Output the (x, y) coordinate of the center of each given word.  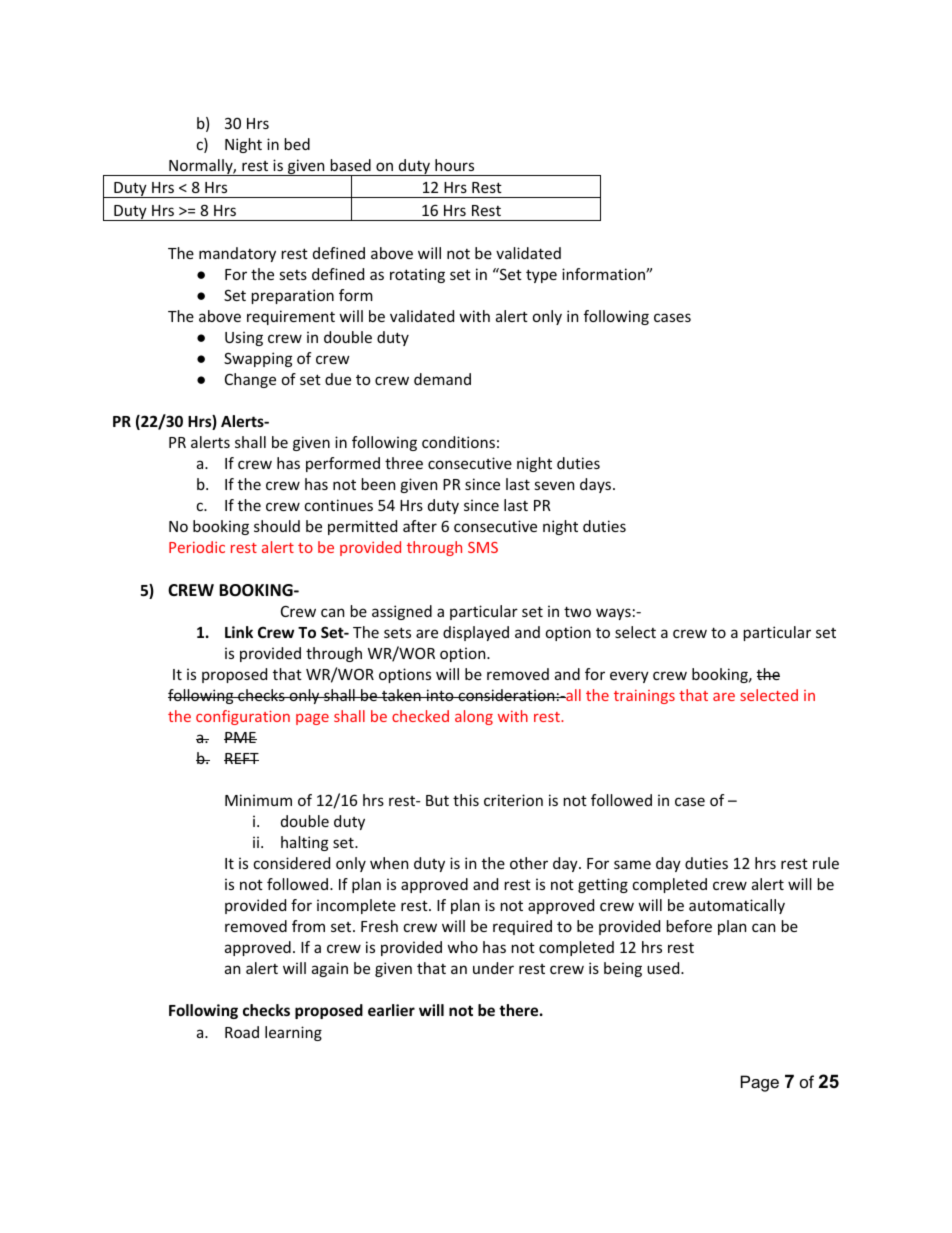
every (629, 677)
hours (454, 165)
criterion (513, 800)
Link (239, 632)
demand (442, 379)
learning (293, 1033)
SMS (483, 547)
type (541, 276)
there (518, 1010)
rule (826, 863)
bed (297, 144)
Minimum (258, 800)
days (595, 485)
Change (250, 380)
